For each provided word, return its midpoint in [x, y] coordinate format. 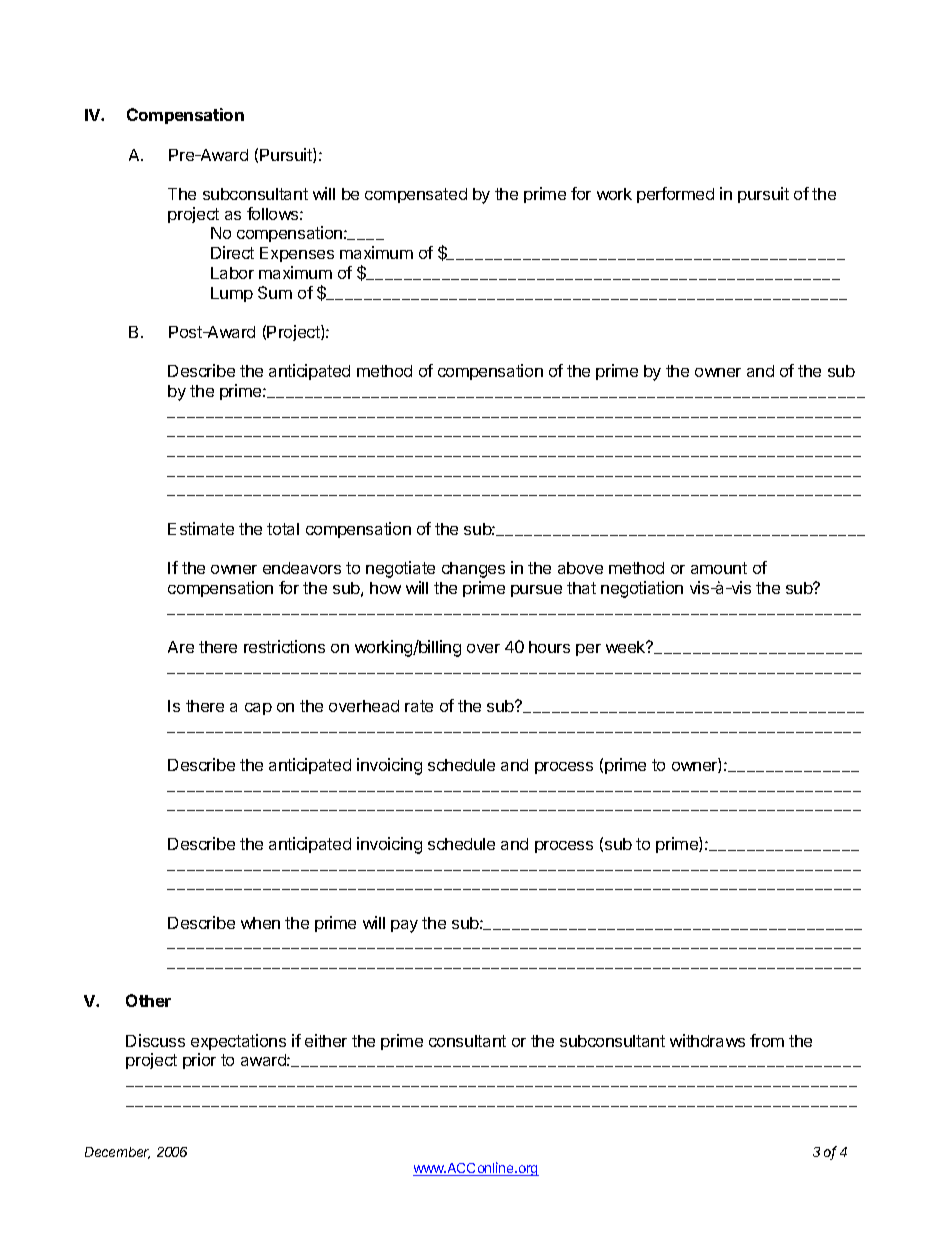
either [326, 1040]
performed [675, 195]
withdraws [707, 1040]
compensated [416, 195]
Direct [232, 252]
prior [199, 1061]
